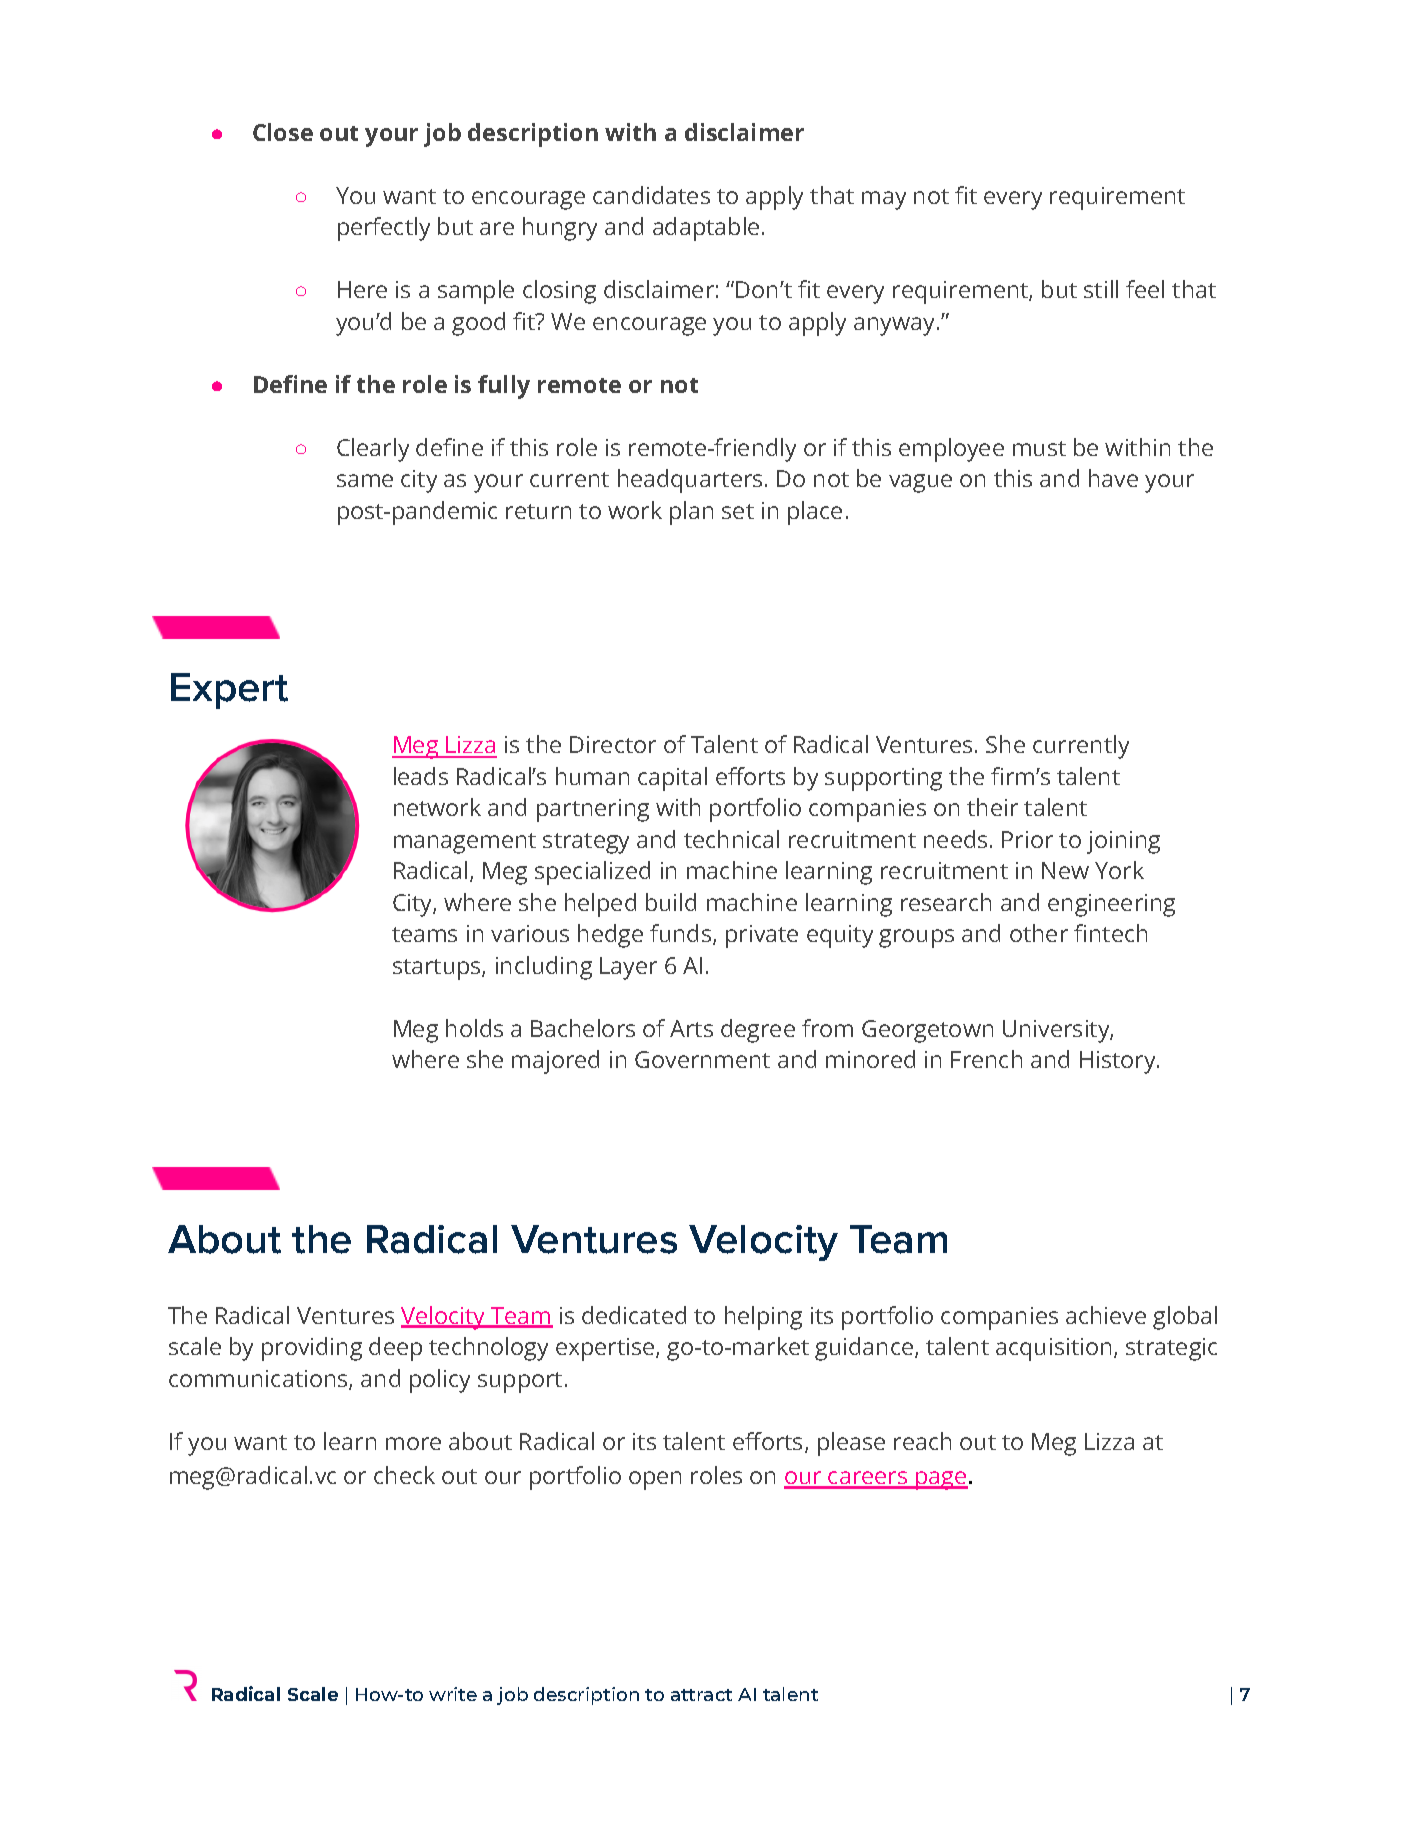 This screenshot has width=1428, height=1848. What do you see at coordinates (682, 934) in the screenshot?
I see `funds` at bounding box center [682, 934].
